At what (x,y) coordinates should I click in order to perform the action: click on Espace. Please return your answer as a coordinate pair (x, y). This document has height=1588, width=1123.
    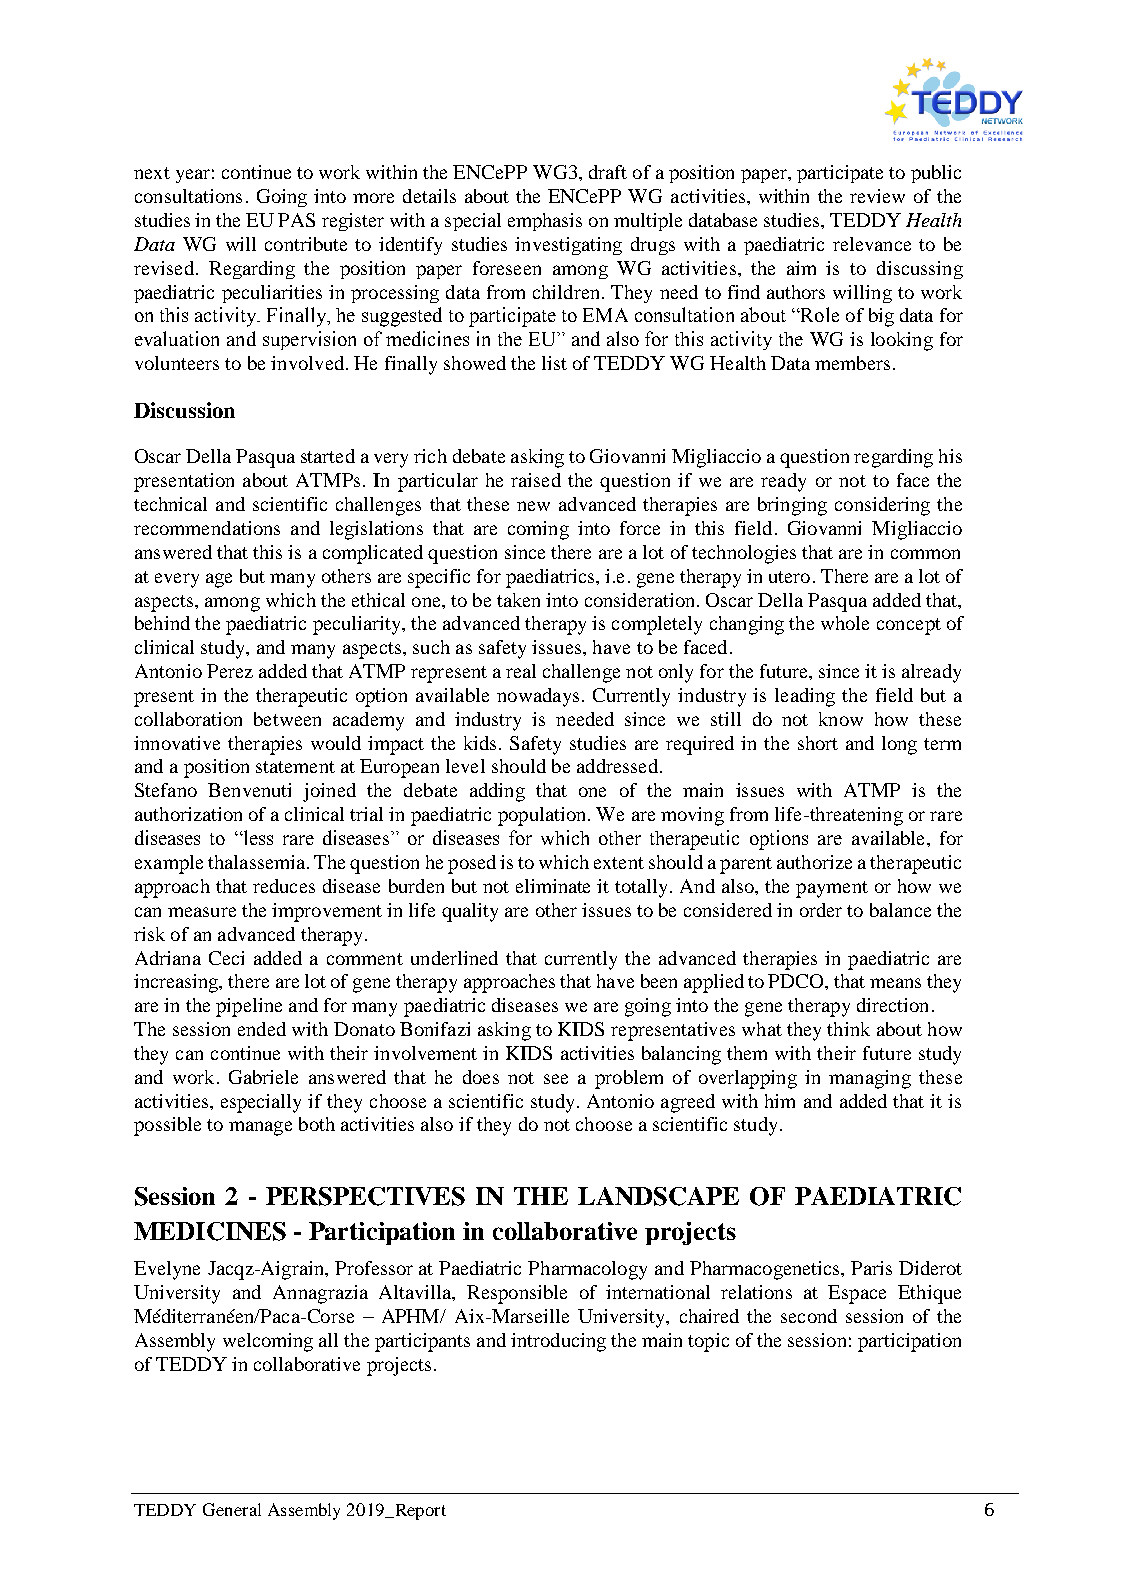
    Looking at the image, I should click on (857, 1294).
